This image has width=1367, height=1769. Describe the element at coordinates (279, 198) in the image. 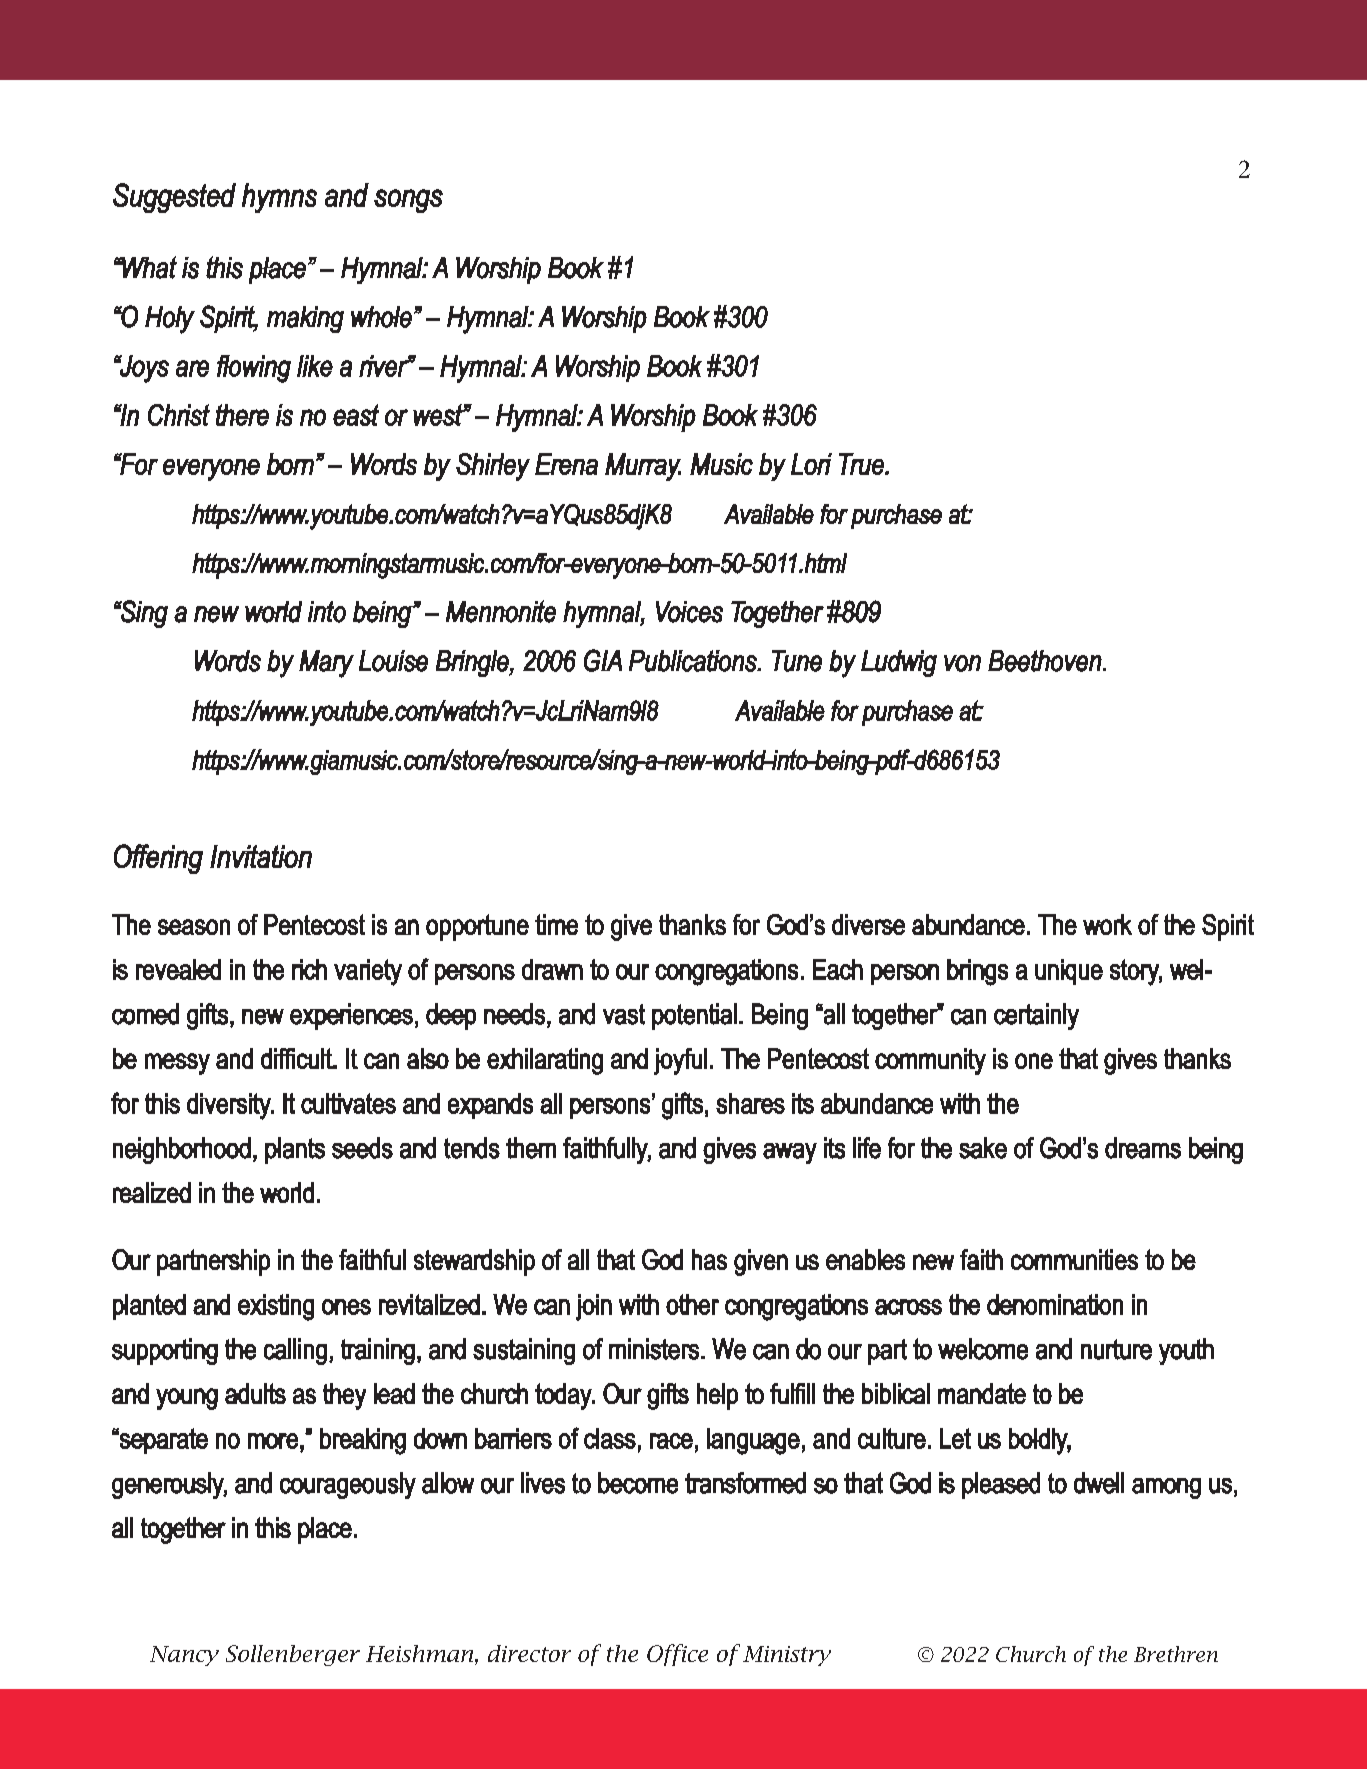

I see `hymns` at that location.
